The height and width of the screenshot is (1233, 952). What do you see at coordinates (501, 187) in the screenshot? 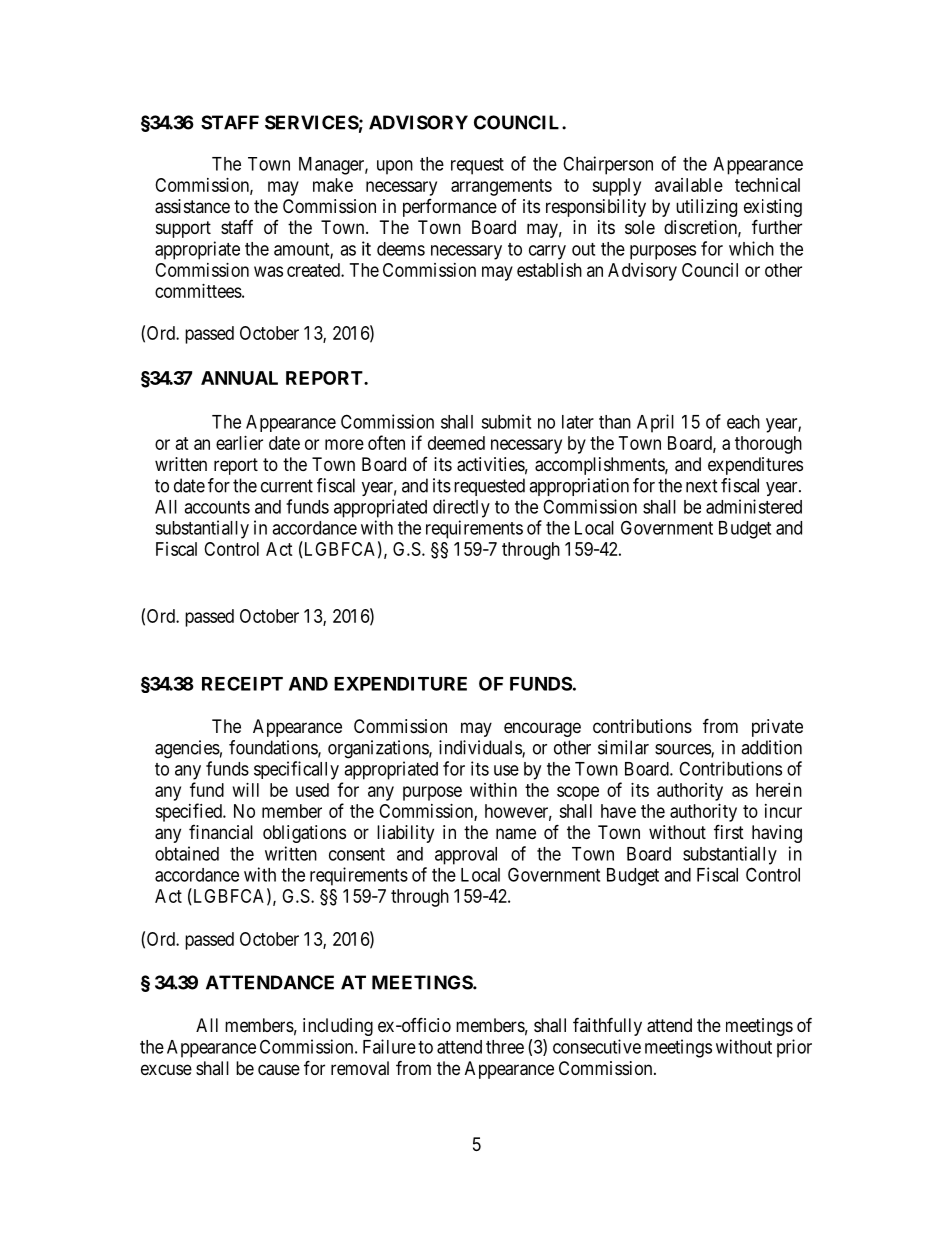
I see `arrangements` at bounding box center [501, 187].
